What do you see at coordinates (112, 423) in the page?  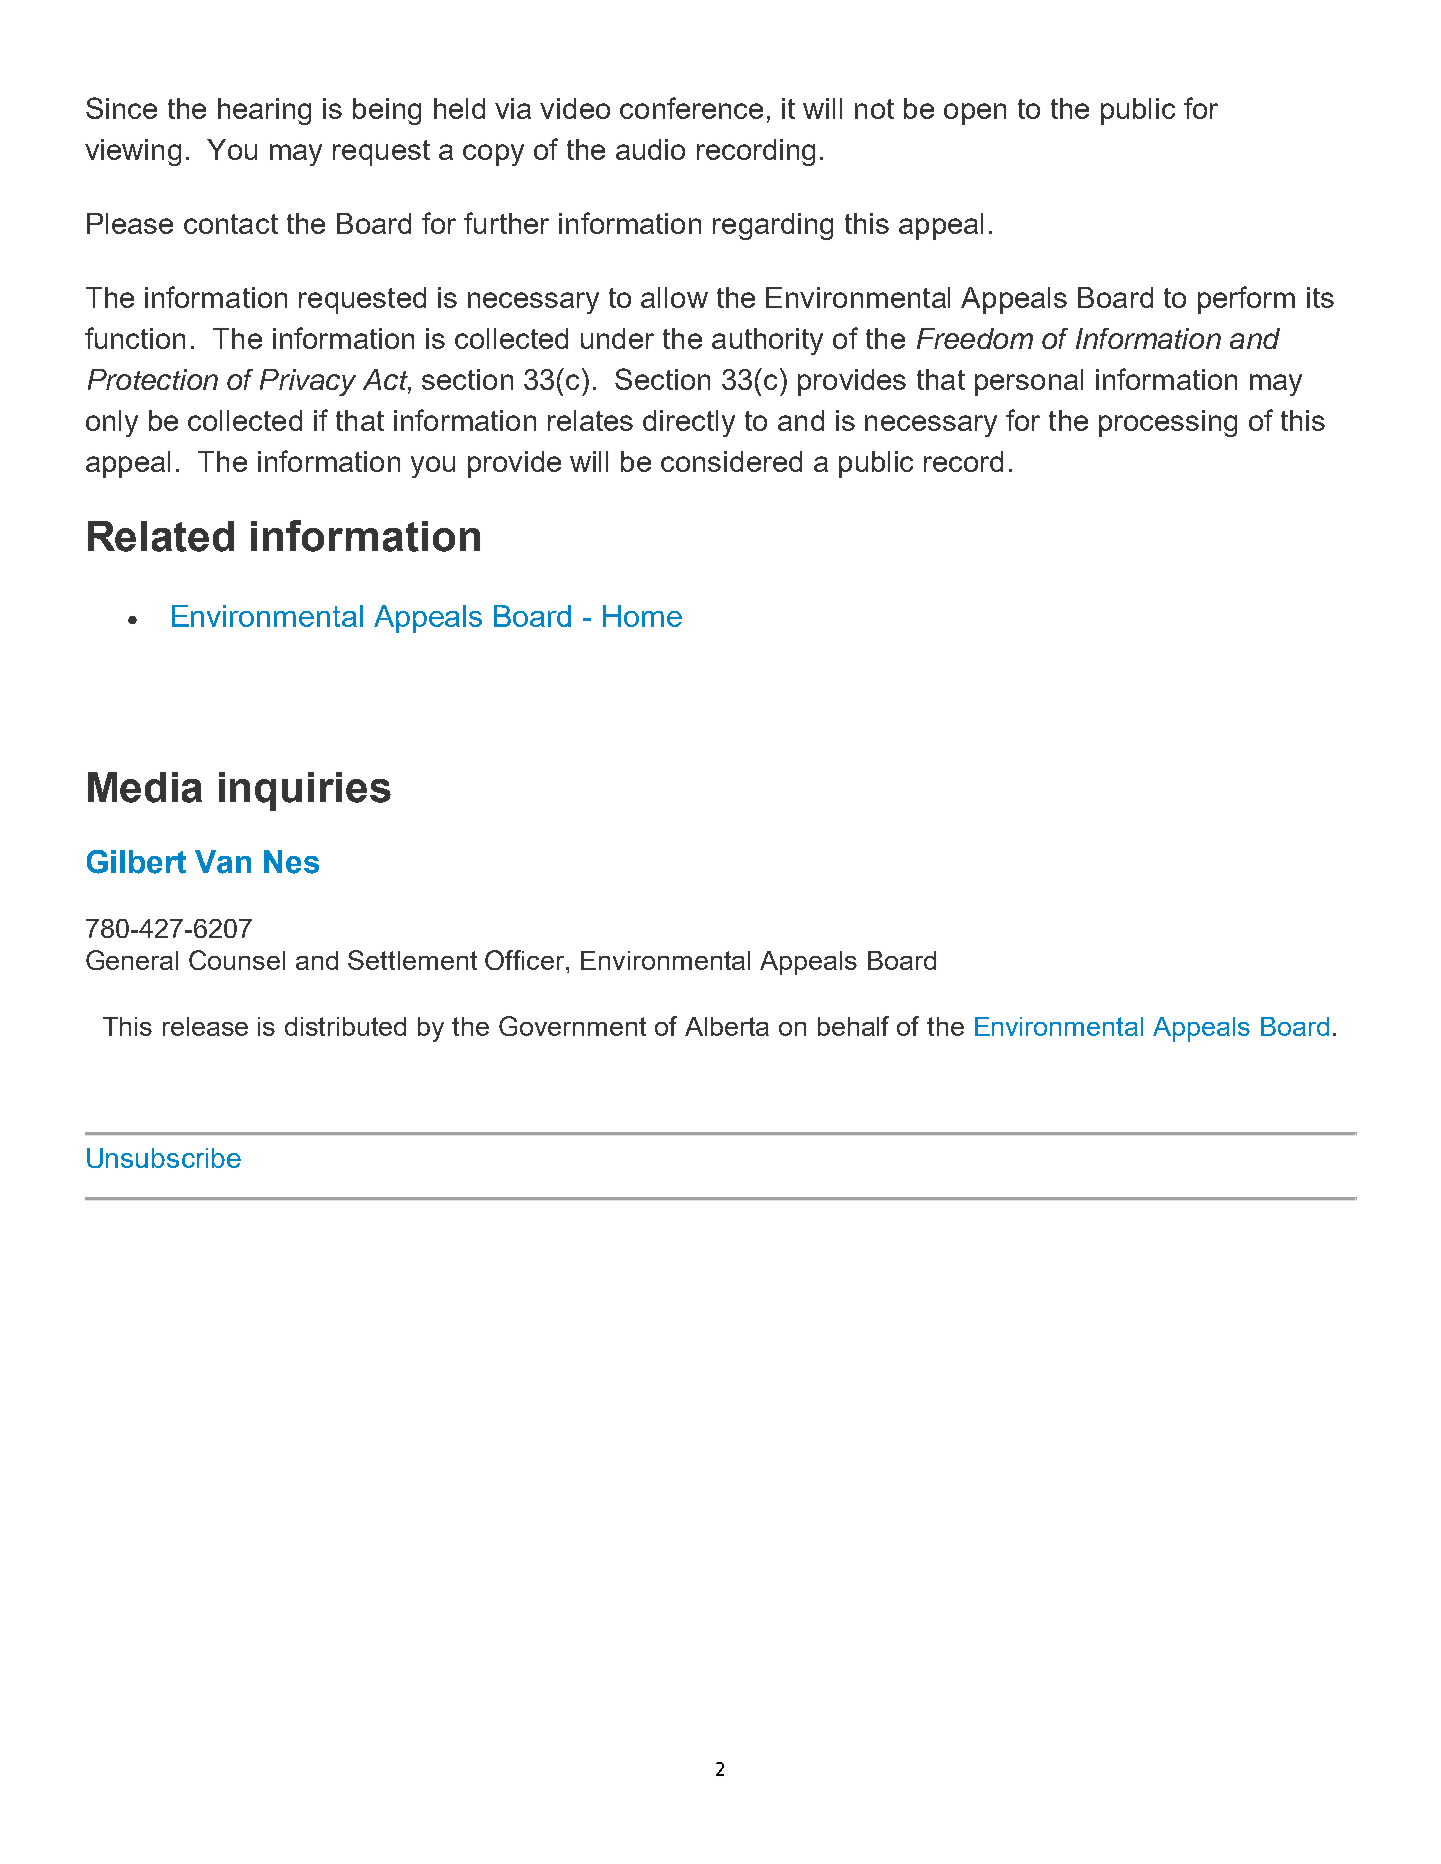 I see `only` at bounding box center [112, 423].
